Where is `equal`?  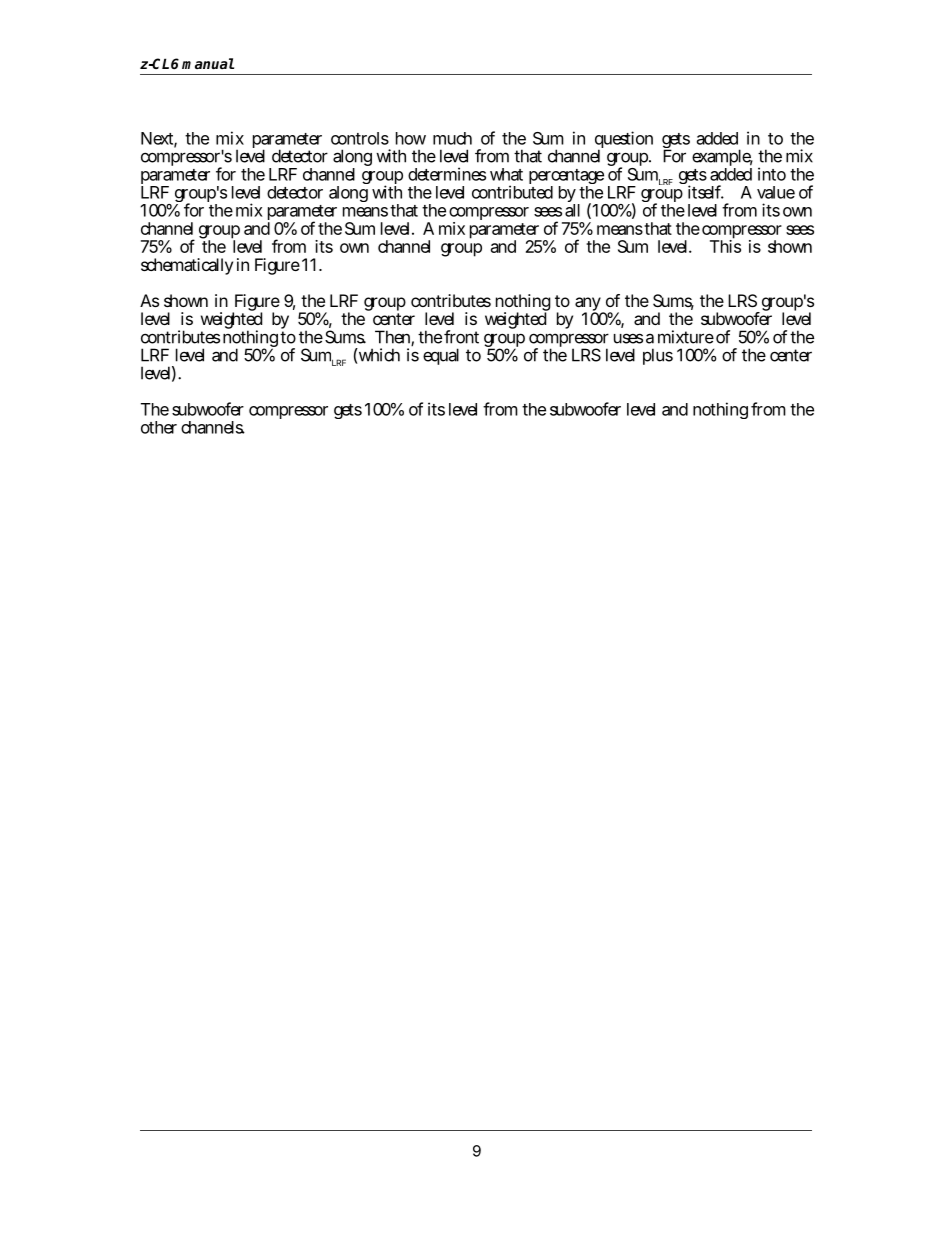 equal is located at coordinates (441, 356).
